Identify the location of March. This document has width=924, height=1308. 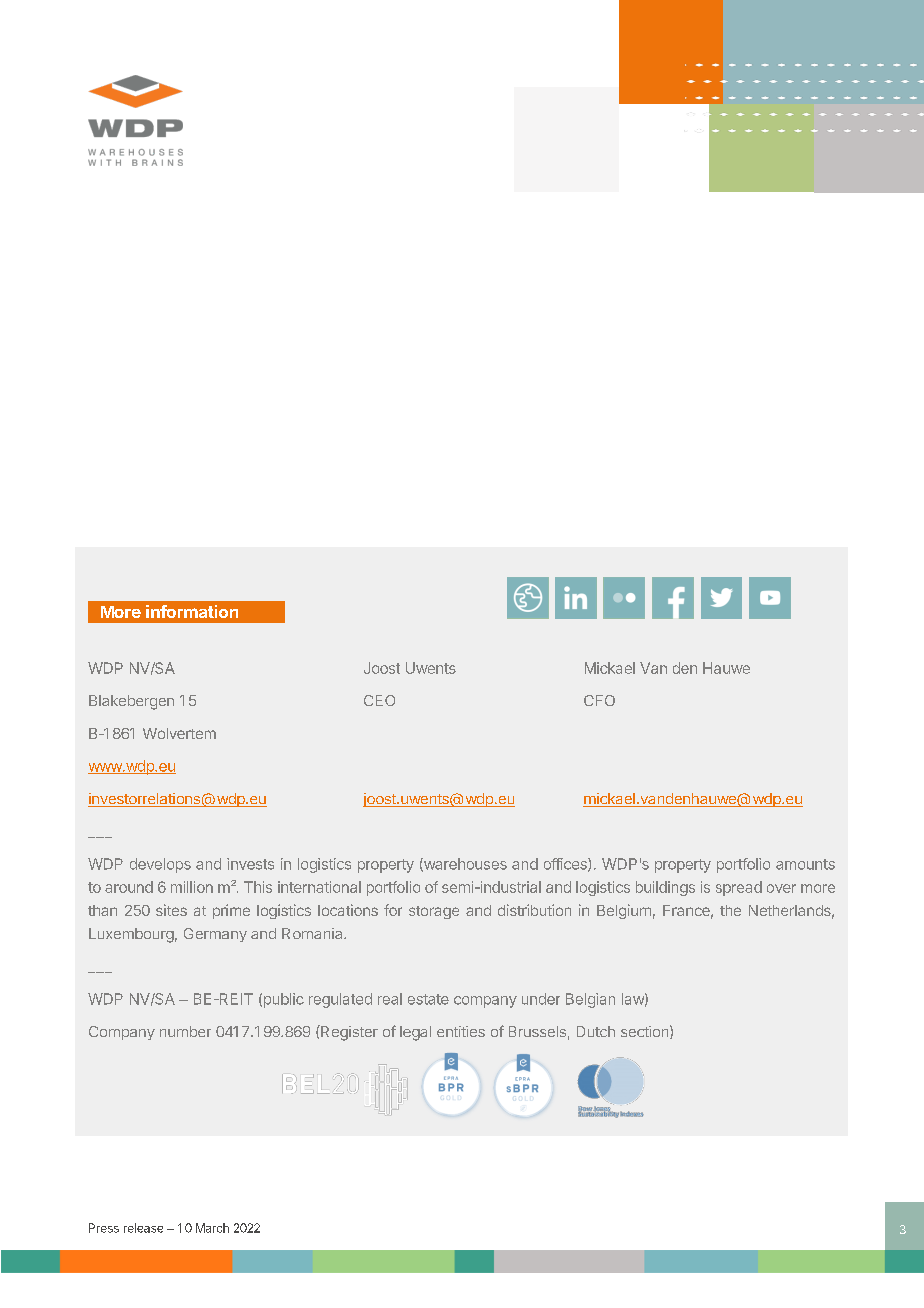
(212, 1228).
